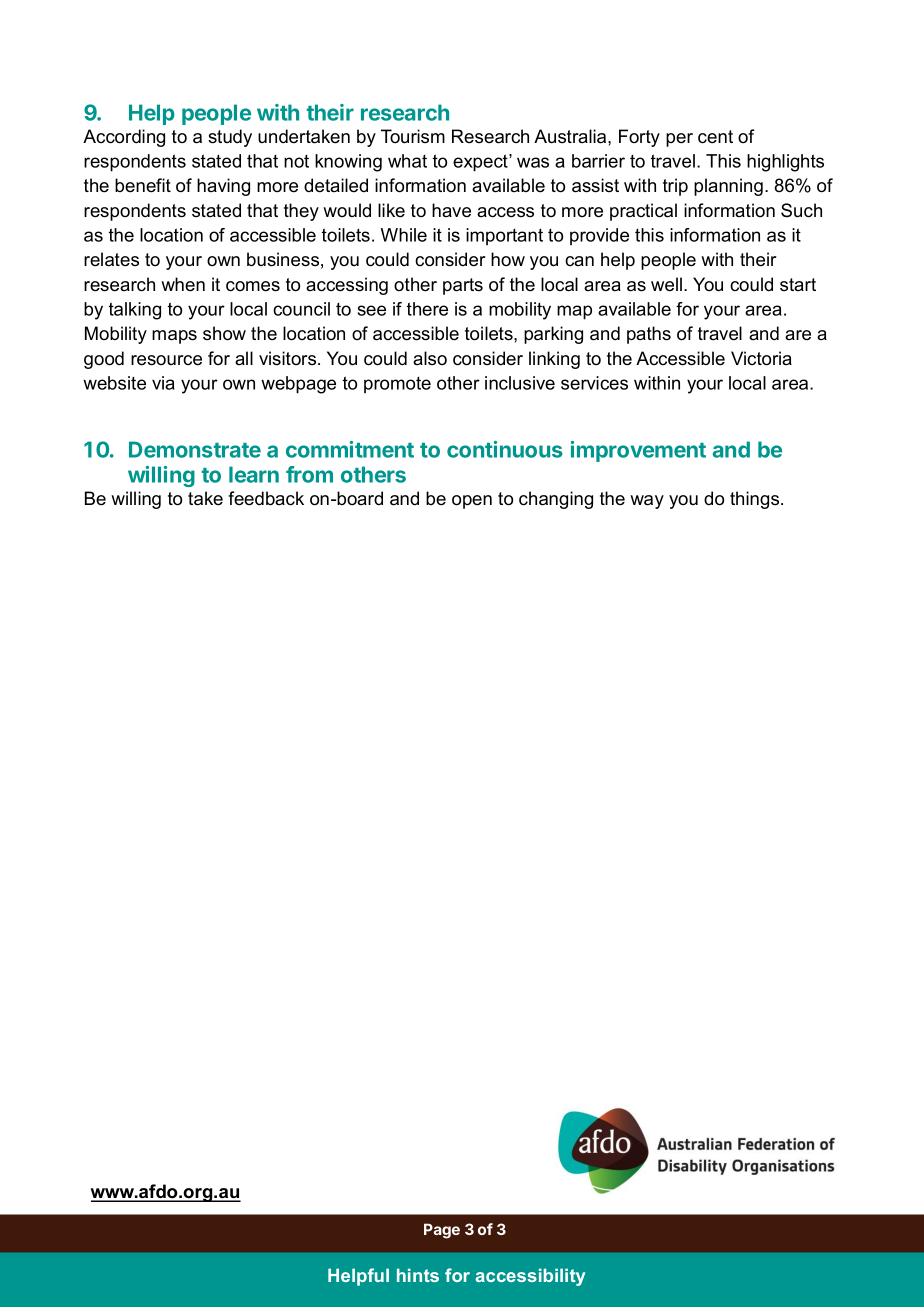 The height and width of the screenshot is (1307, 924). I want to click on things, so click(756, 500).
